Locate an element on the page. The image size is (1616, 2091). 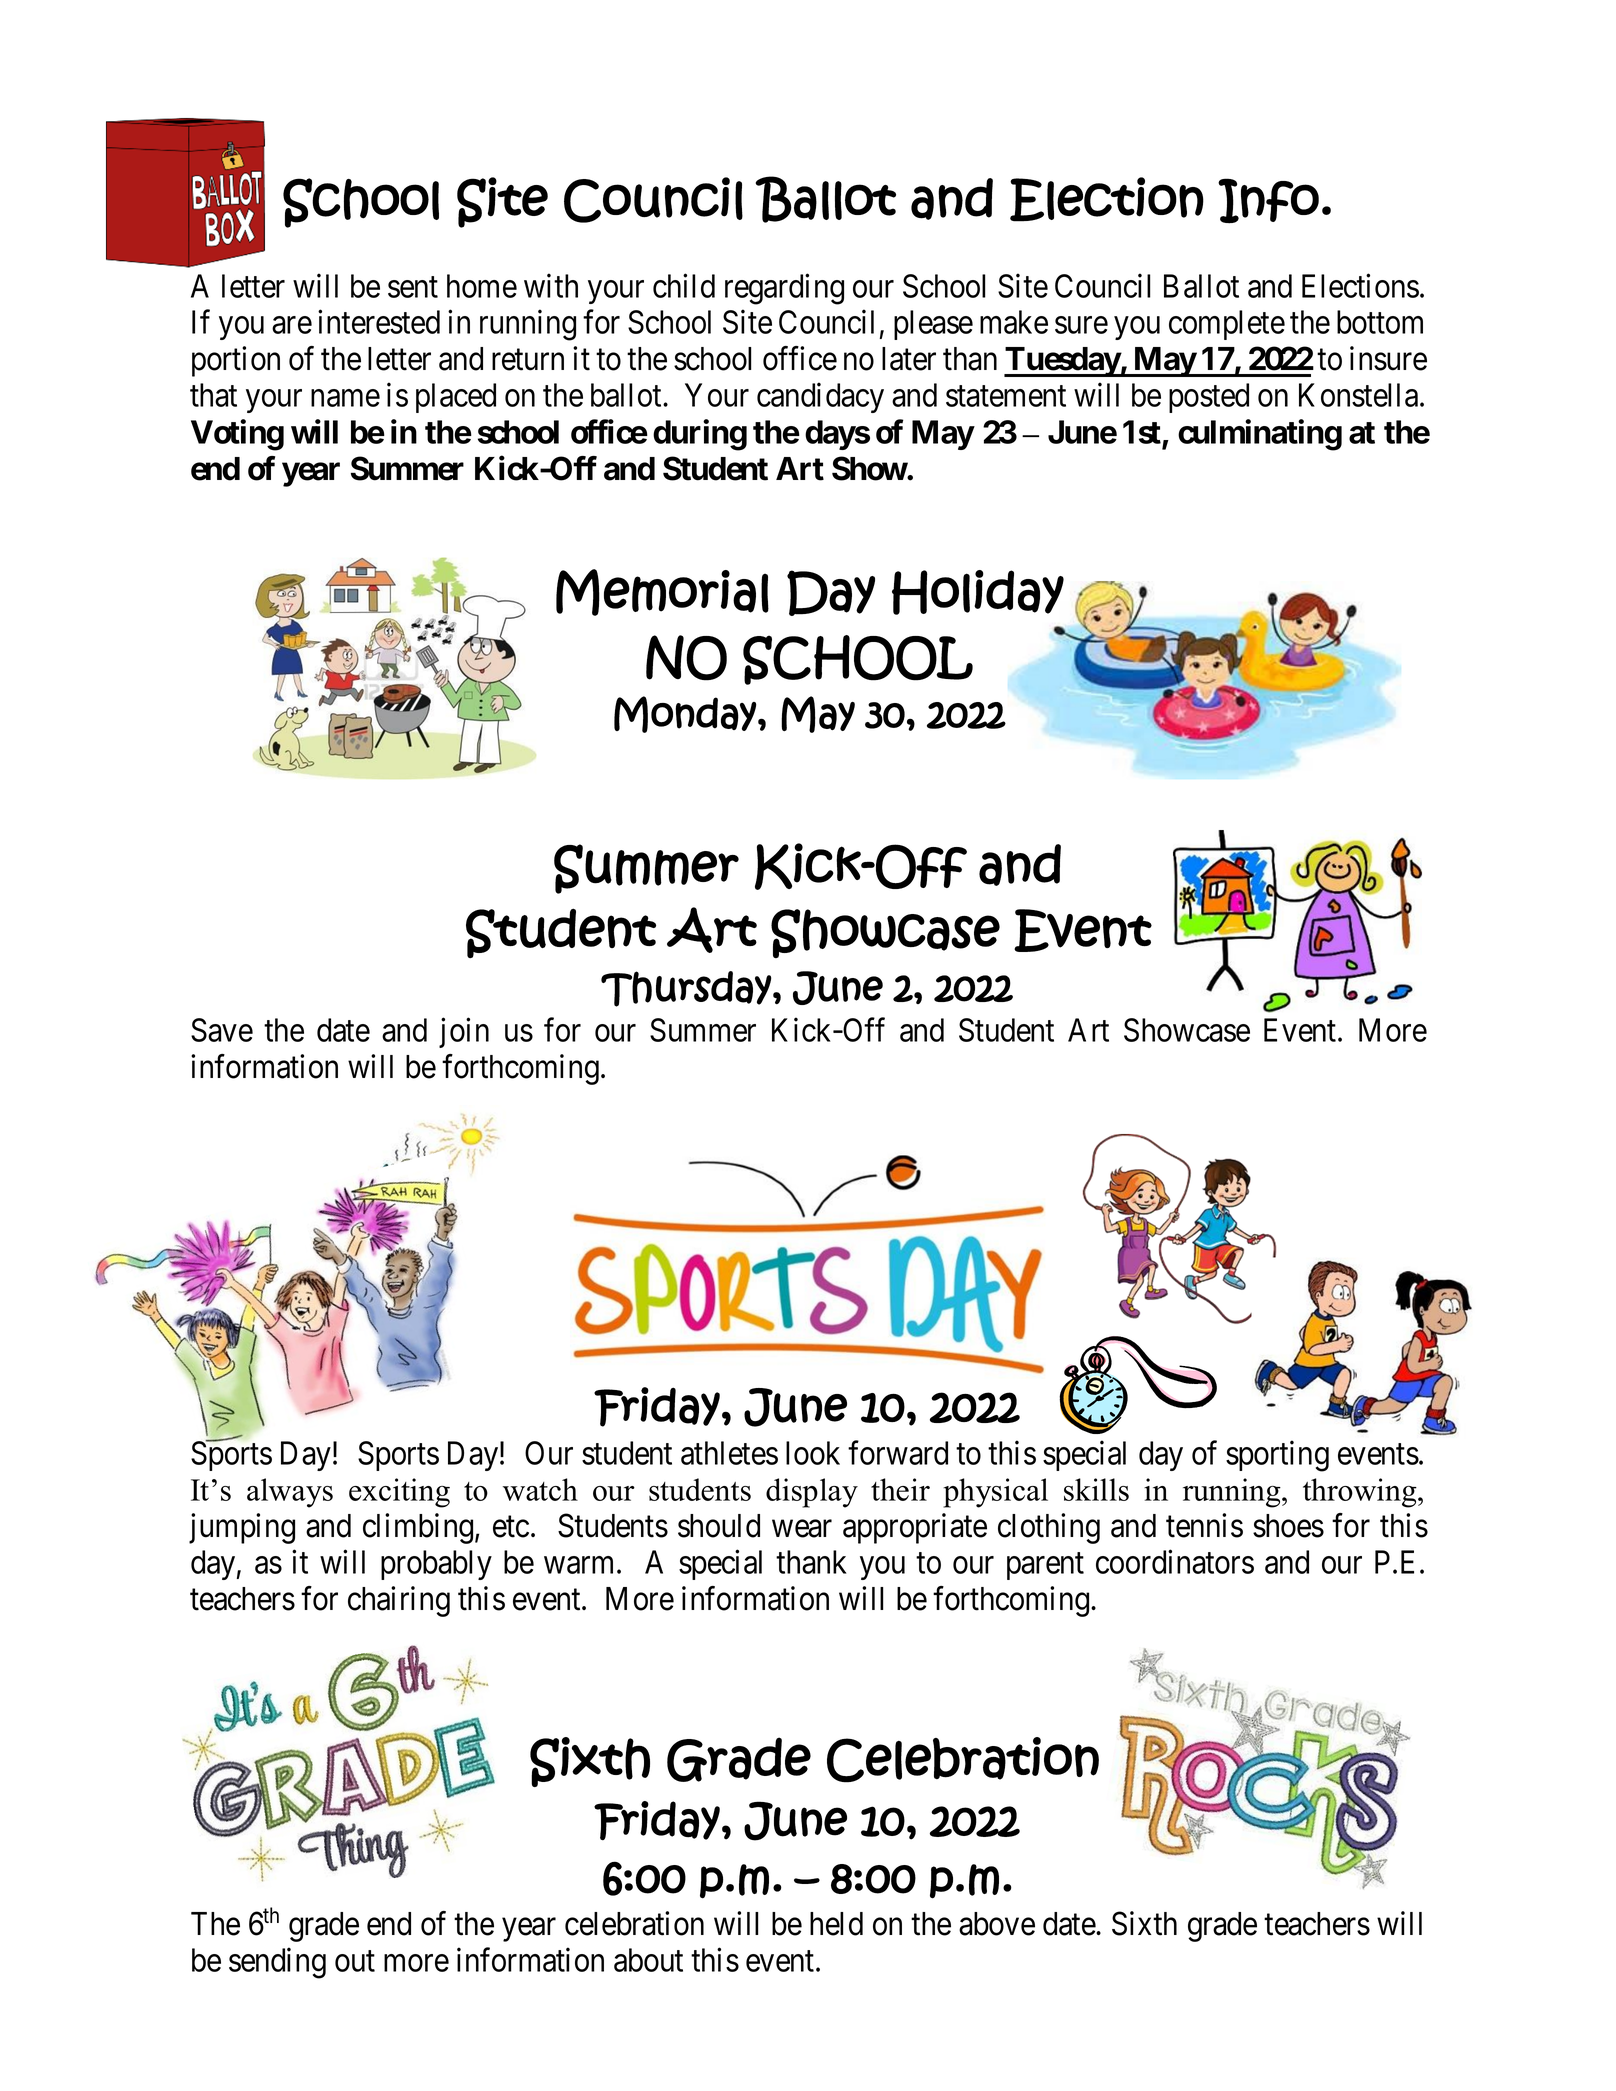
look is located at coordinates (813, 1453).
